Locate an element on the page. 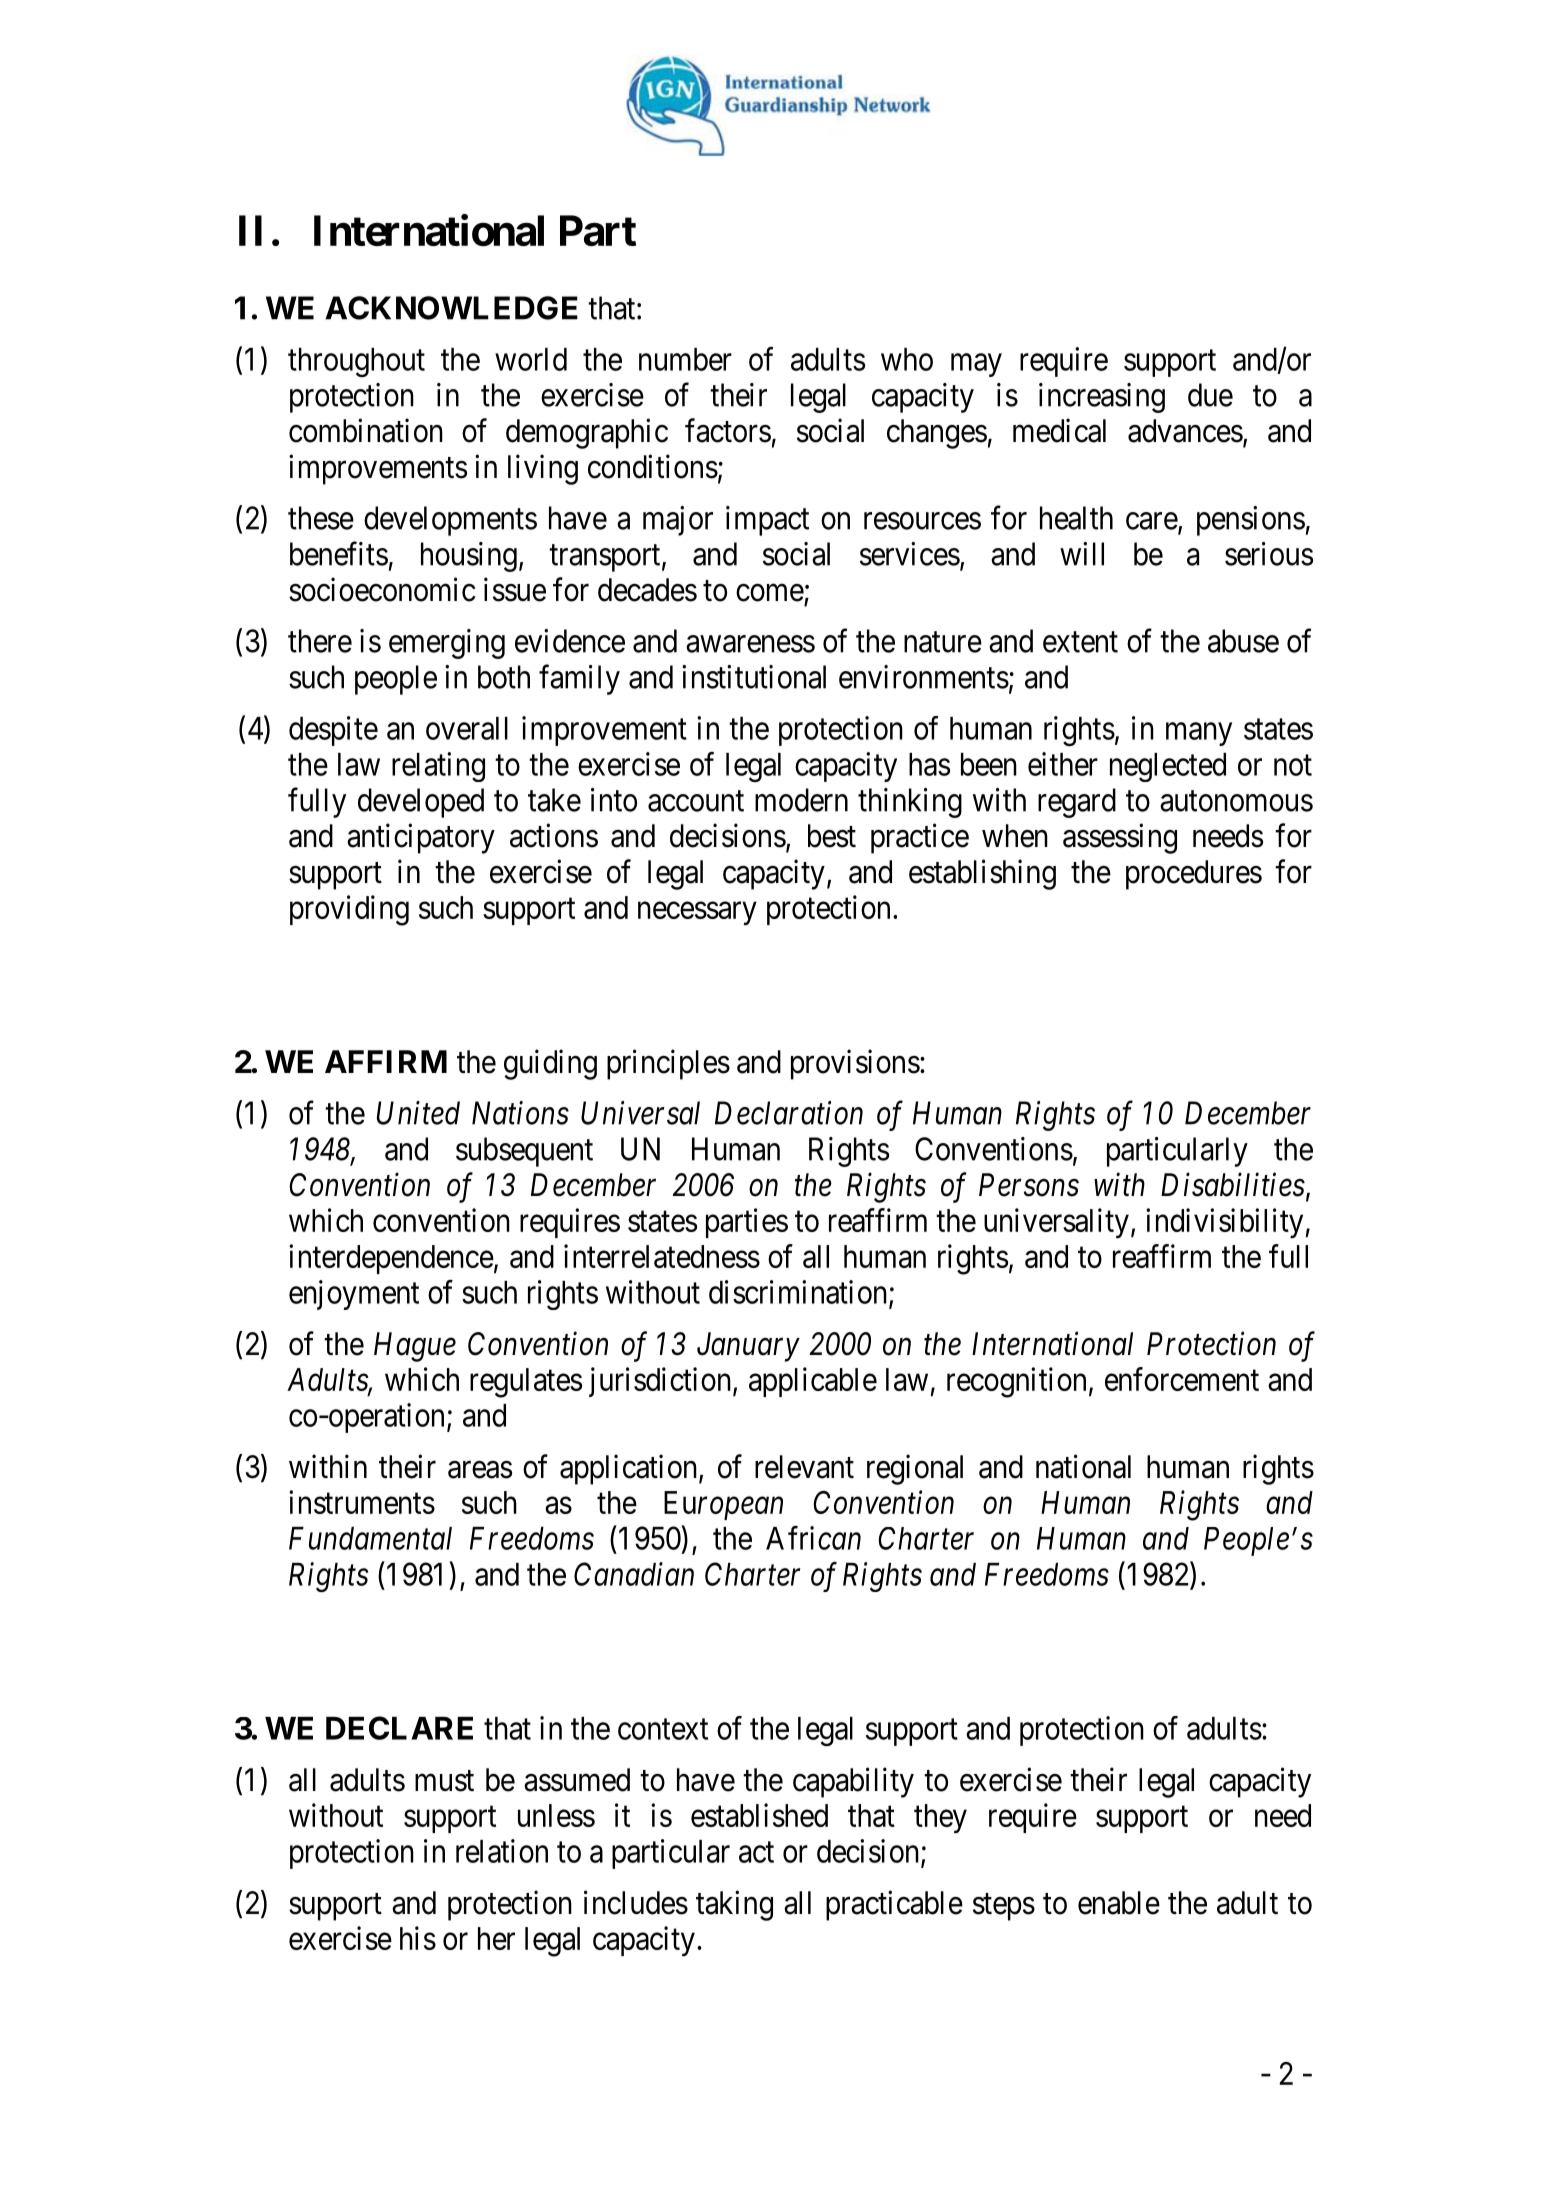 The height and width of the image is (2186, 1545). instruments is located at coordinates (362, 1502).
